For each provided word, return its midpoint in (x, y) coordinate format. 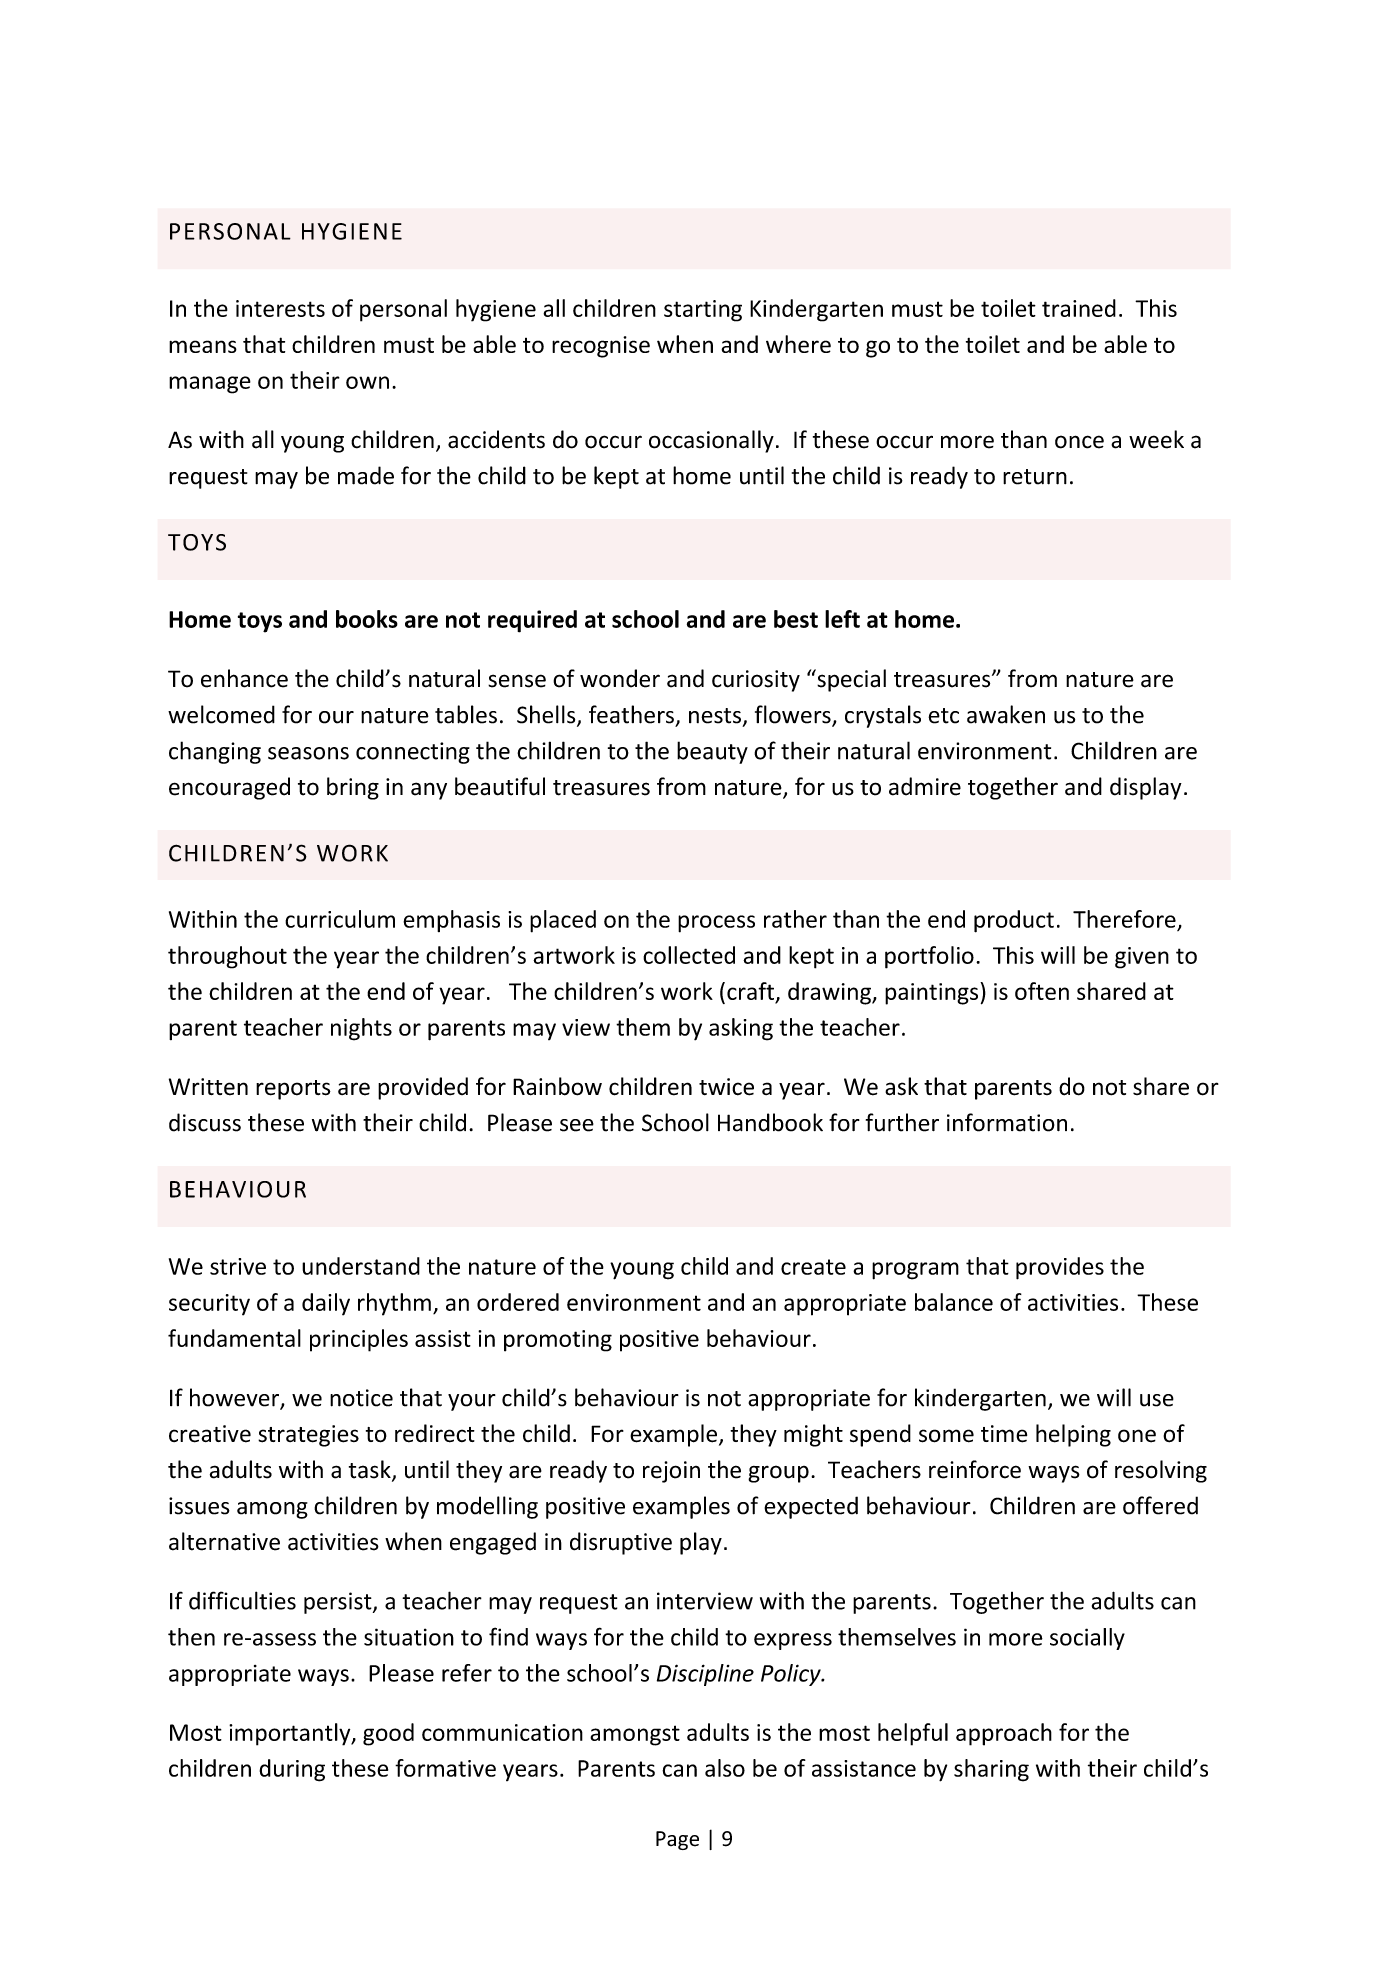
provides (1060, 1268)
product (1014, 921)
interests (280, 308)
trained (1079, 308)
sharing (991, 1770)
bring (353, 788)
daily (326, 1304)
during (292, 1770)
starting (703, 311)
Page (677, 1840)
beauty (712, 752)
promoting (558, 1341)
